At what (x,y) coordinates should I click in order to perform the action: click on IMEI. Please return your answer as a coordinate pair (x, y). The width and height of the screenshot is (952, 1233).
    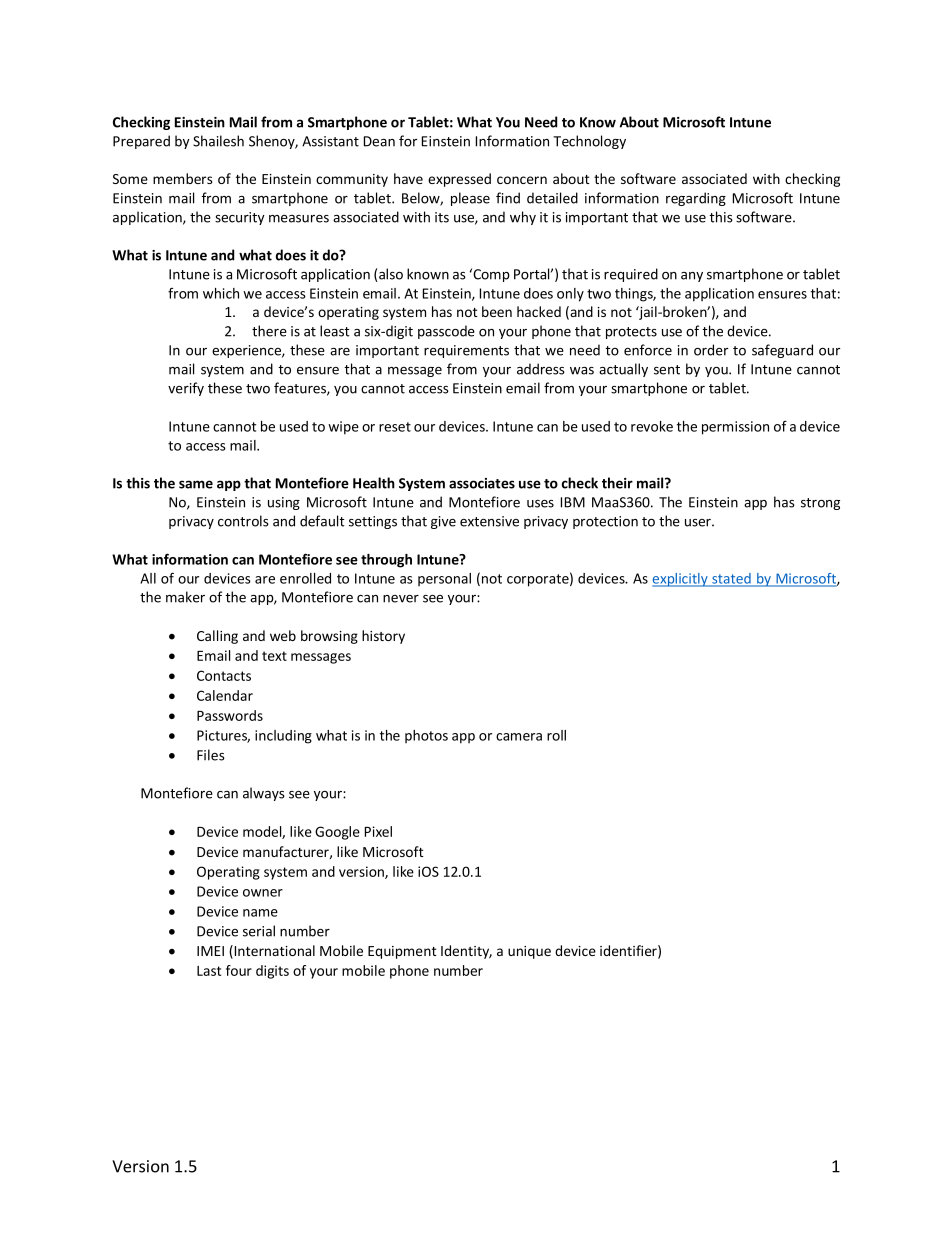
    Looking at the image, I should click on (210, 951).
